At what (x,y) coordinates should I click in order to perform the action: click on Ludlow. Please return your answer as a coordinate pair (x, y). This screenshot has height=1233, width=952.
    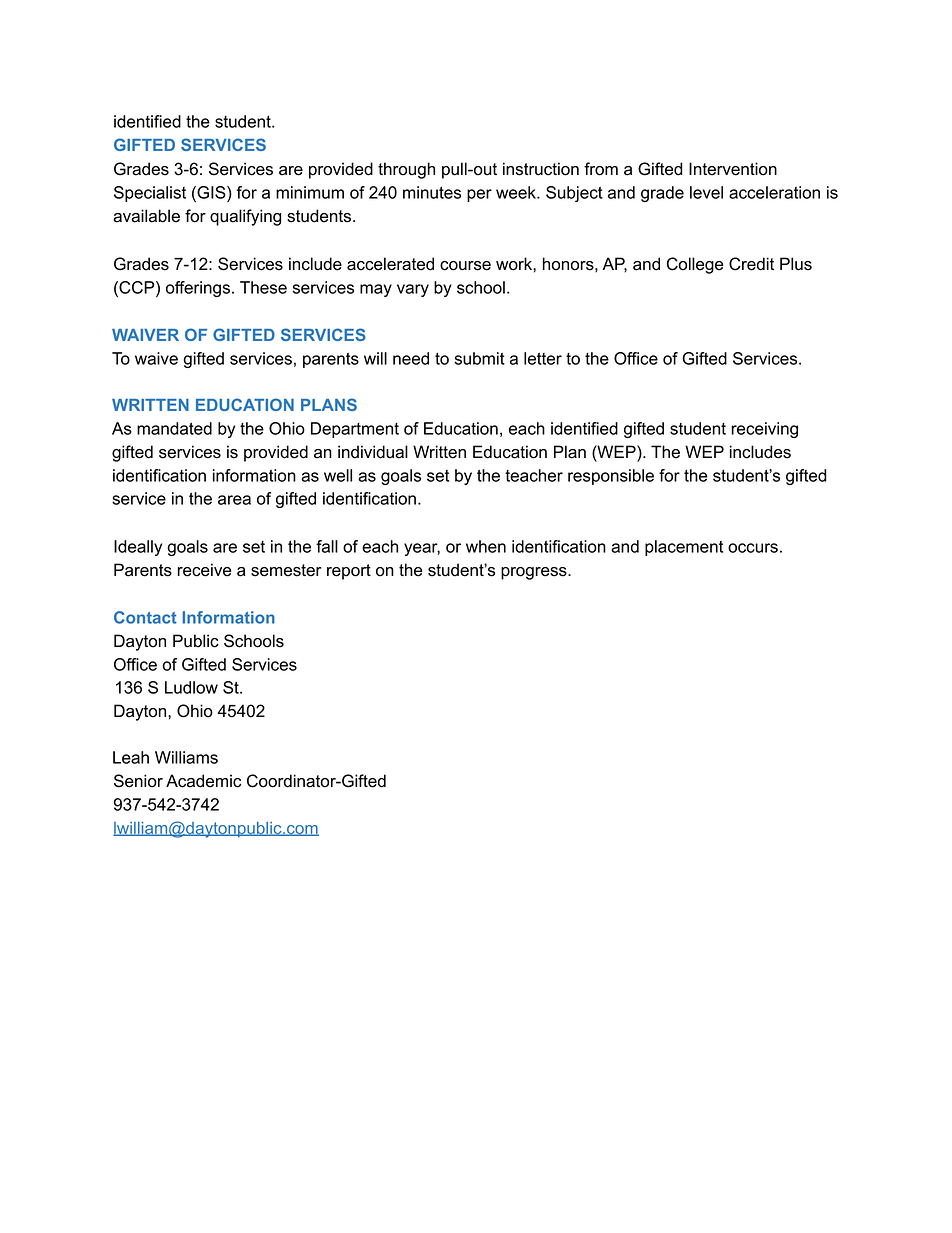
    Looking at the image, I should click on (191, 687).
